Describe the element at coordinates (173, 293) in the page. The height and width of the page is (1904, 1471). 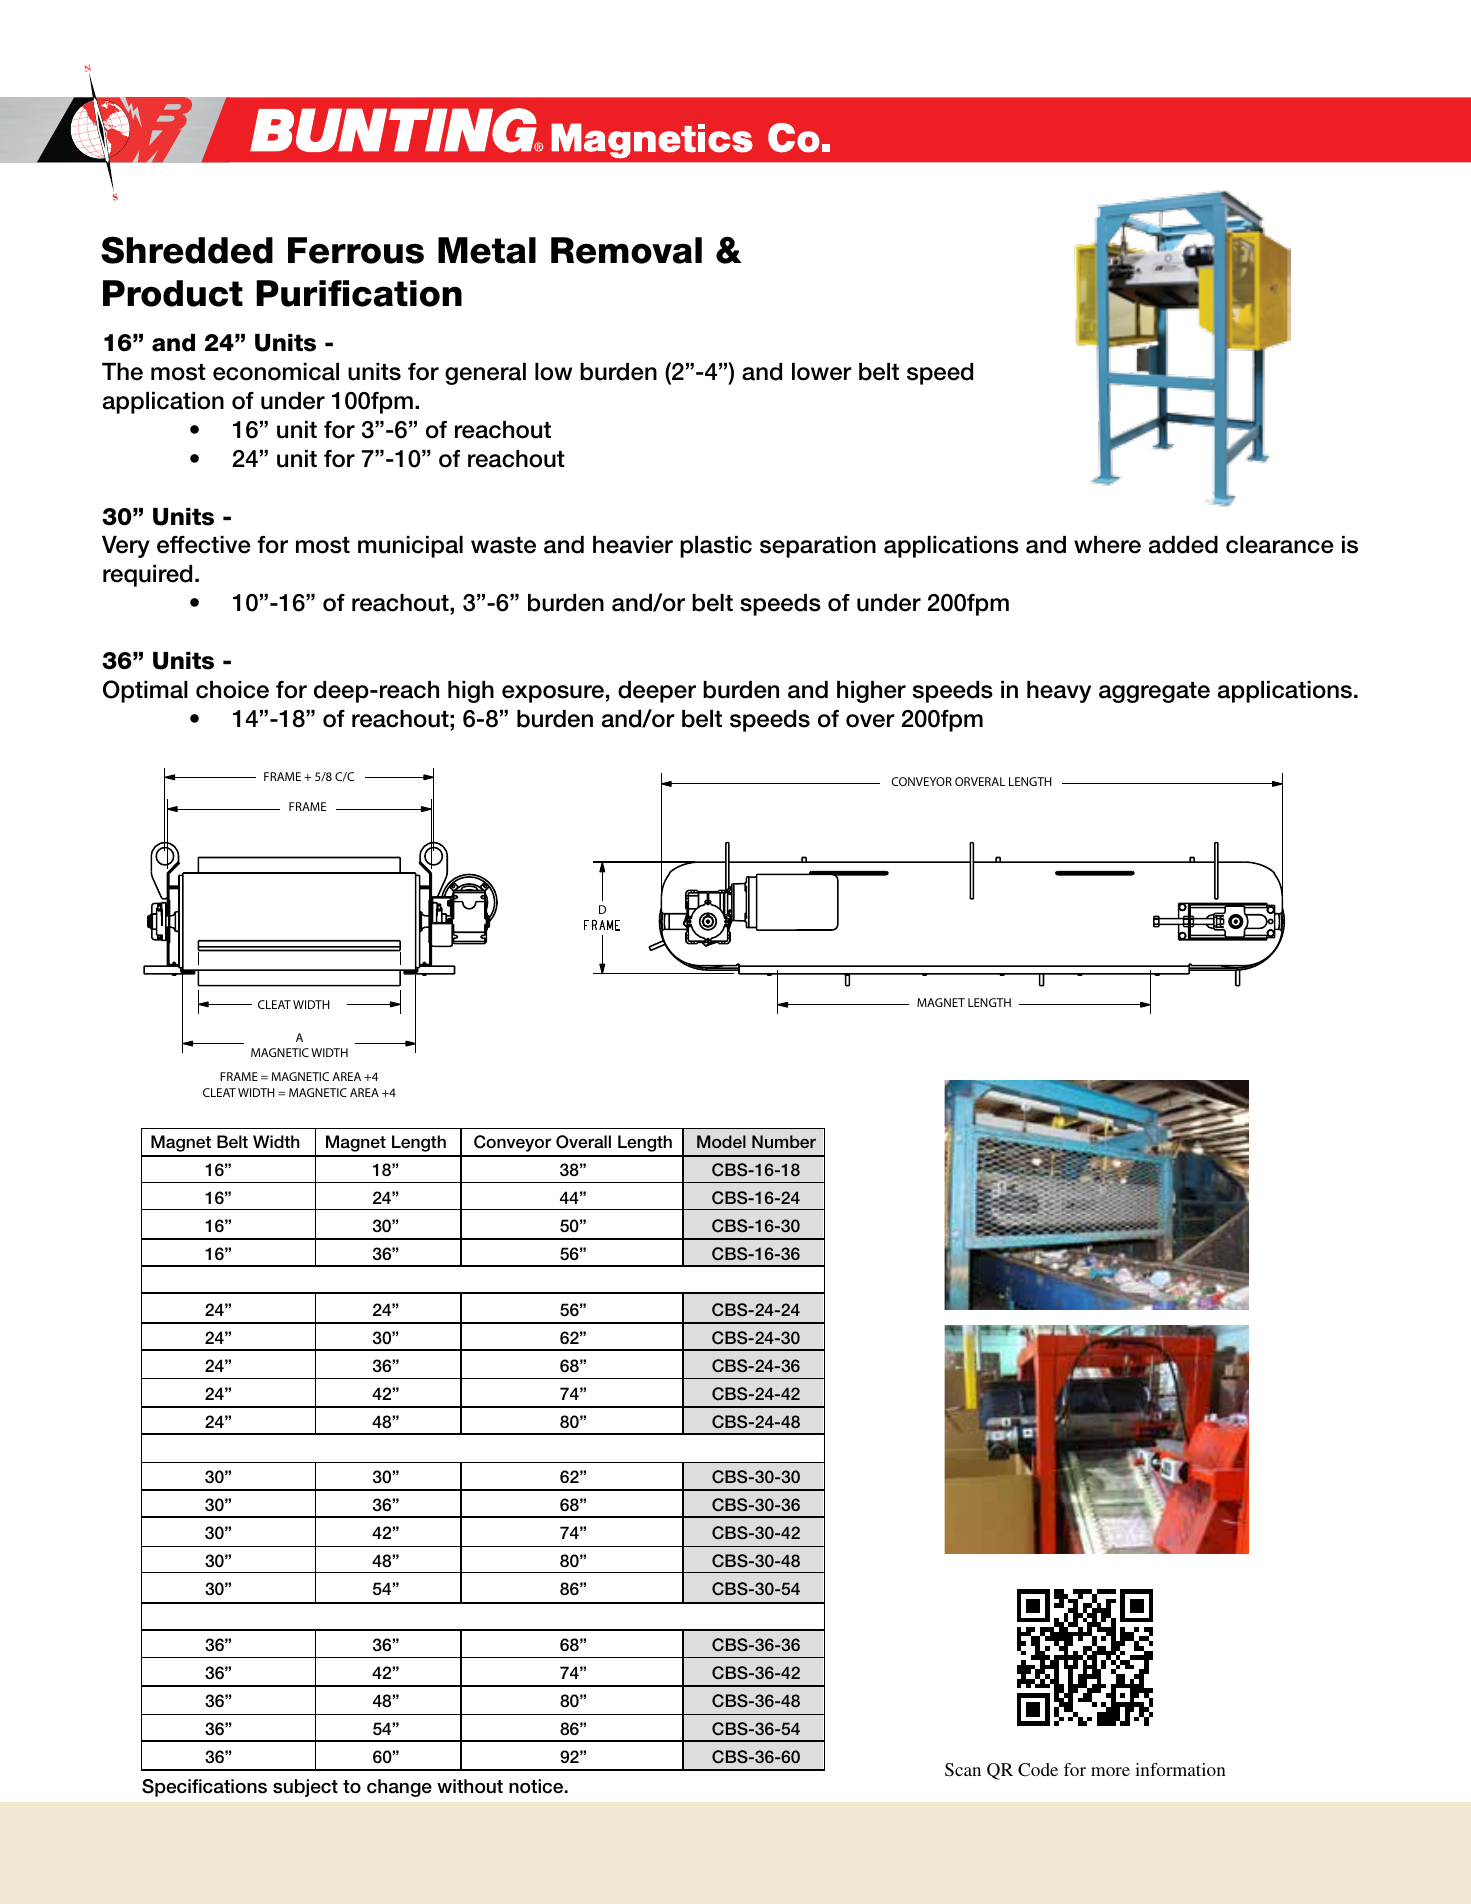
I see `Product` at that location.
